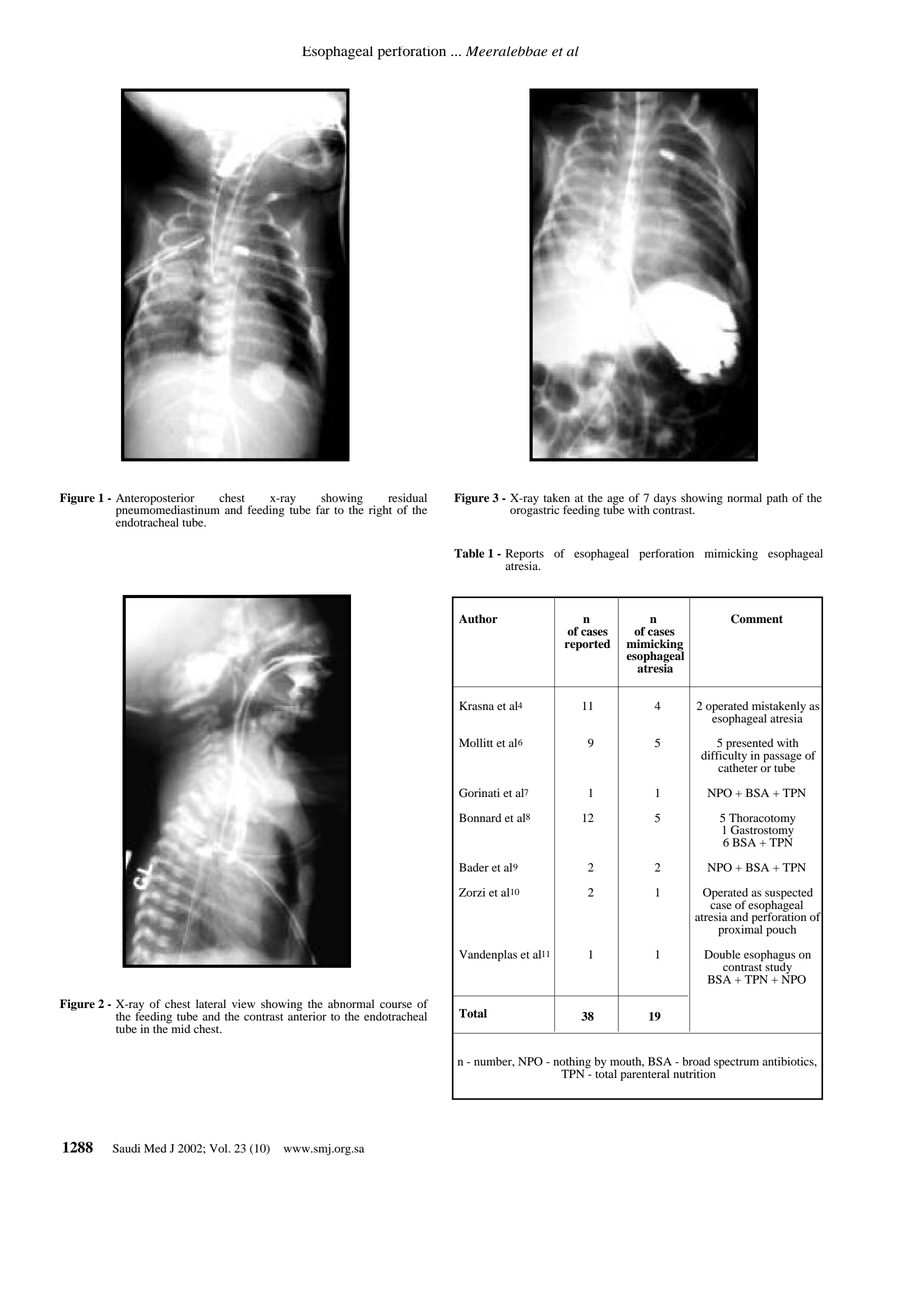 The image size is (924, 1308). What do you see at coordinates (478, 619) in the document?
I see `Author` at bounding box center [478, 619].
